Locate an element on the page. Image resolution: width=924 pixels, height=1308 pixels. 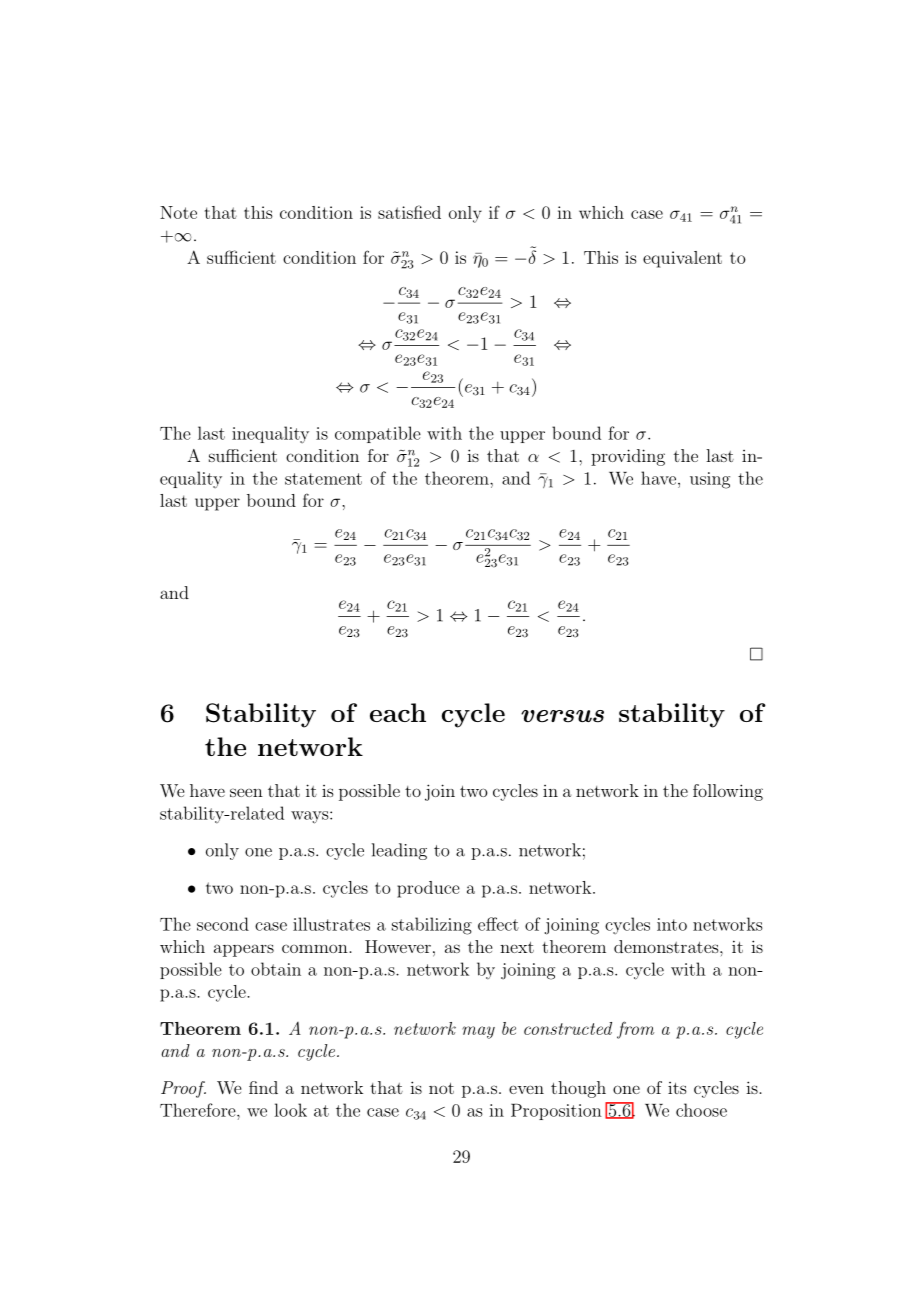
statement is located at coordinates (323, 479).
